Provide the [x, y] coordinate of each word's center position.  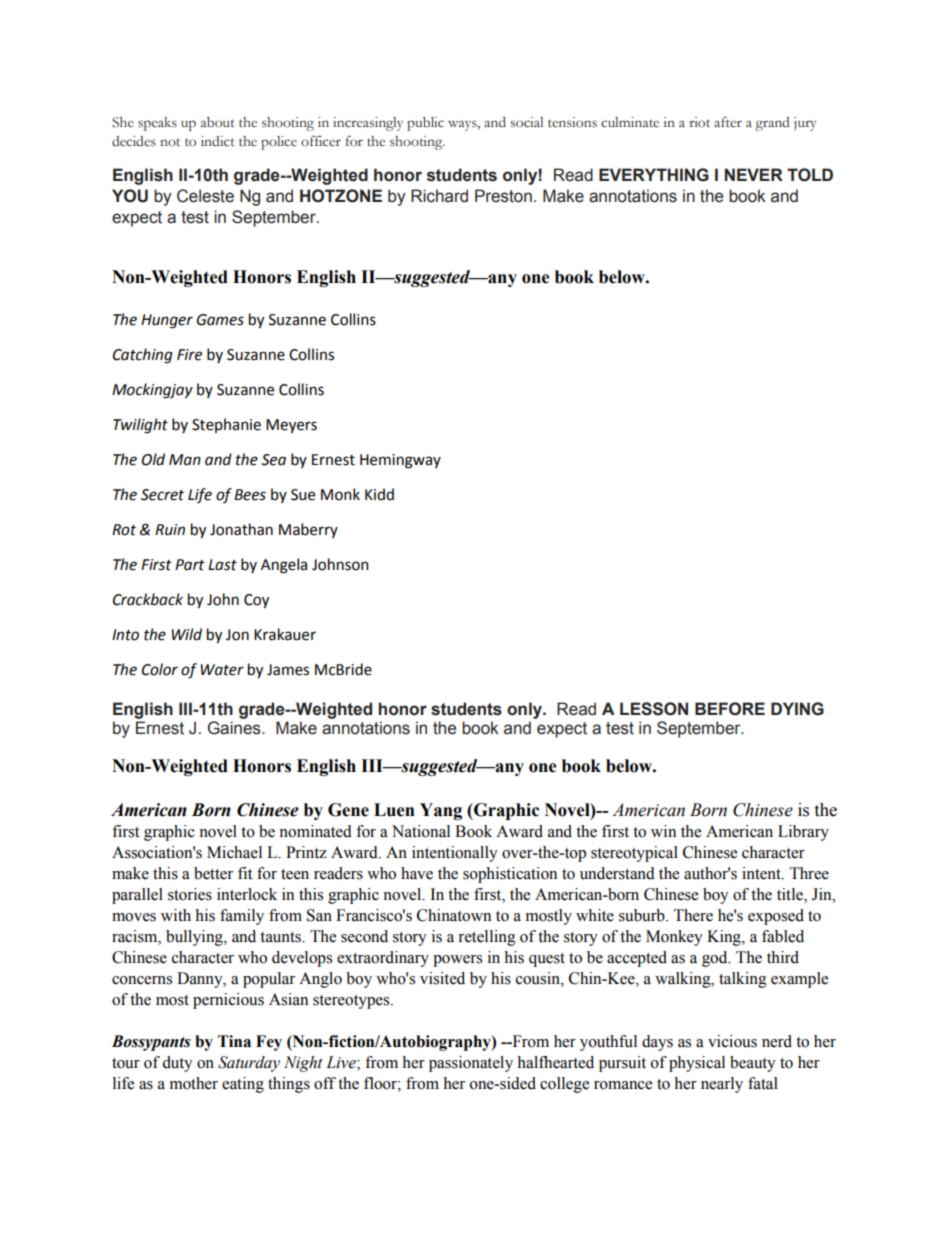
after [728, 122]
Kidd [379, 494]
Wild [186, 634]
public [425, 124]
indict [218, 141]
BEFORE [730, 709]
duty [177, 1064]
